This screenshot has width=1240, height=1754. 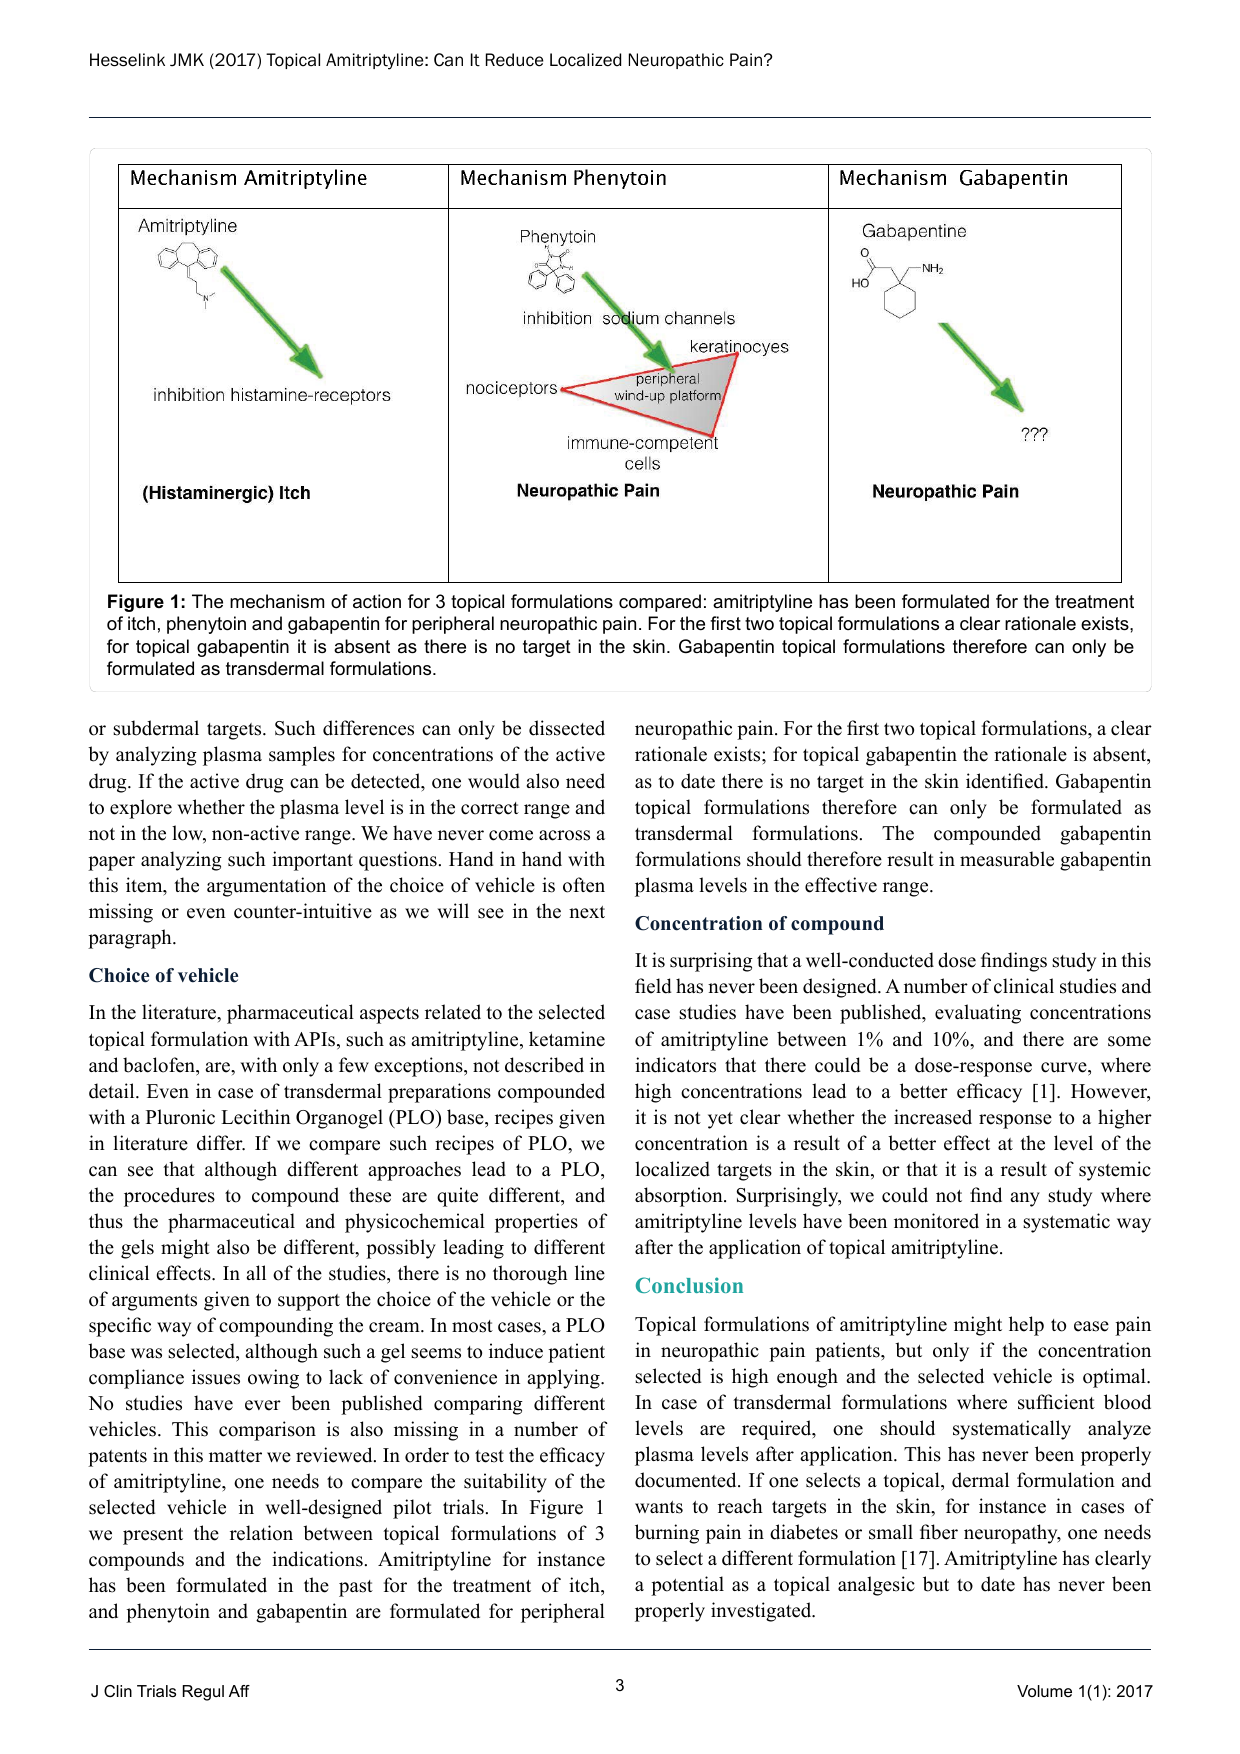 What do you see at coordinates (377, 601) in the screenshot?
I see `action` at bounding box center [377, 601].
